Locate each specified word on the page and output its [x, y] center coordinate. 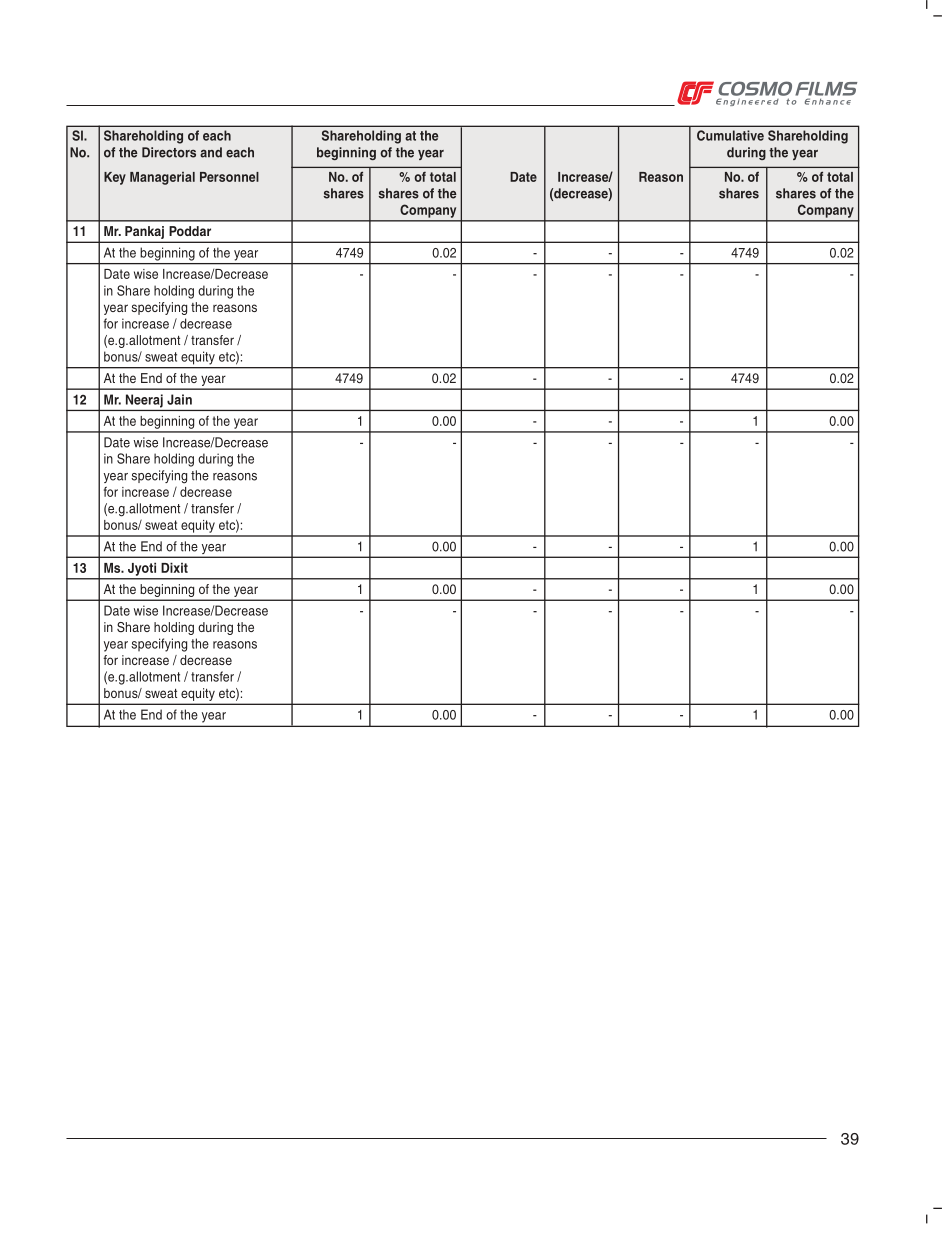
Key [115, 178]
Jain [179, 399]
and [211, 152]
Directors [169, 152]
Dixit [174, 567]
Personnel [229, 177]
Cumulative [730, 135]
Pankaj [144, 232]
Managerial [162, 178]
